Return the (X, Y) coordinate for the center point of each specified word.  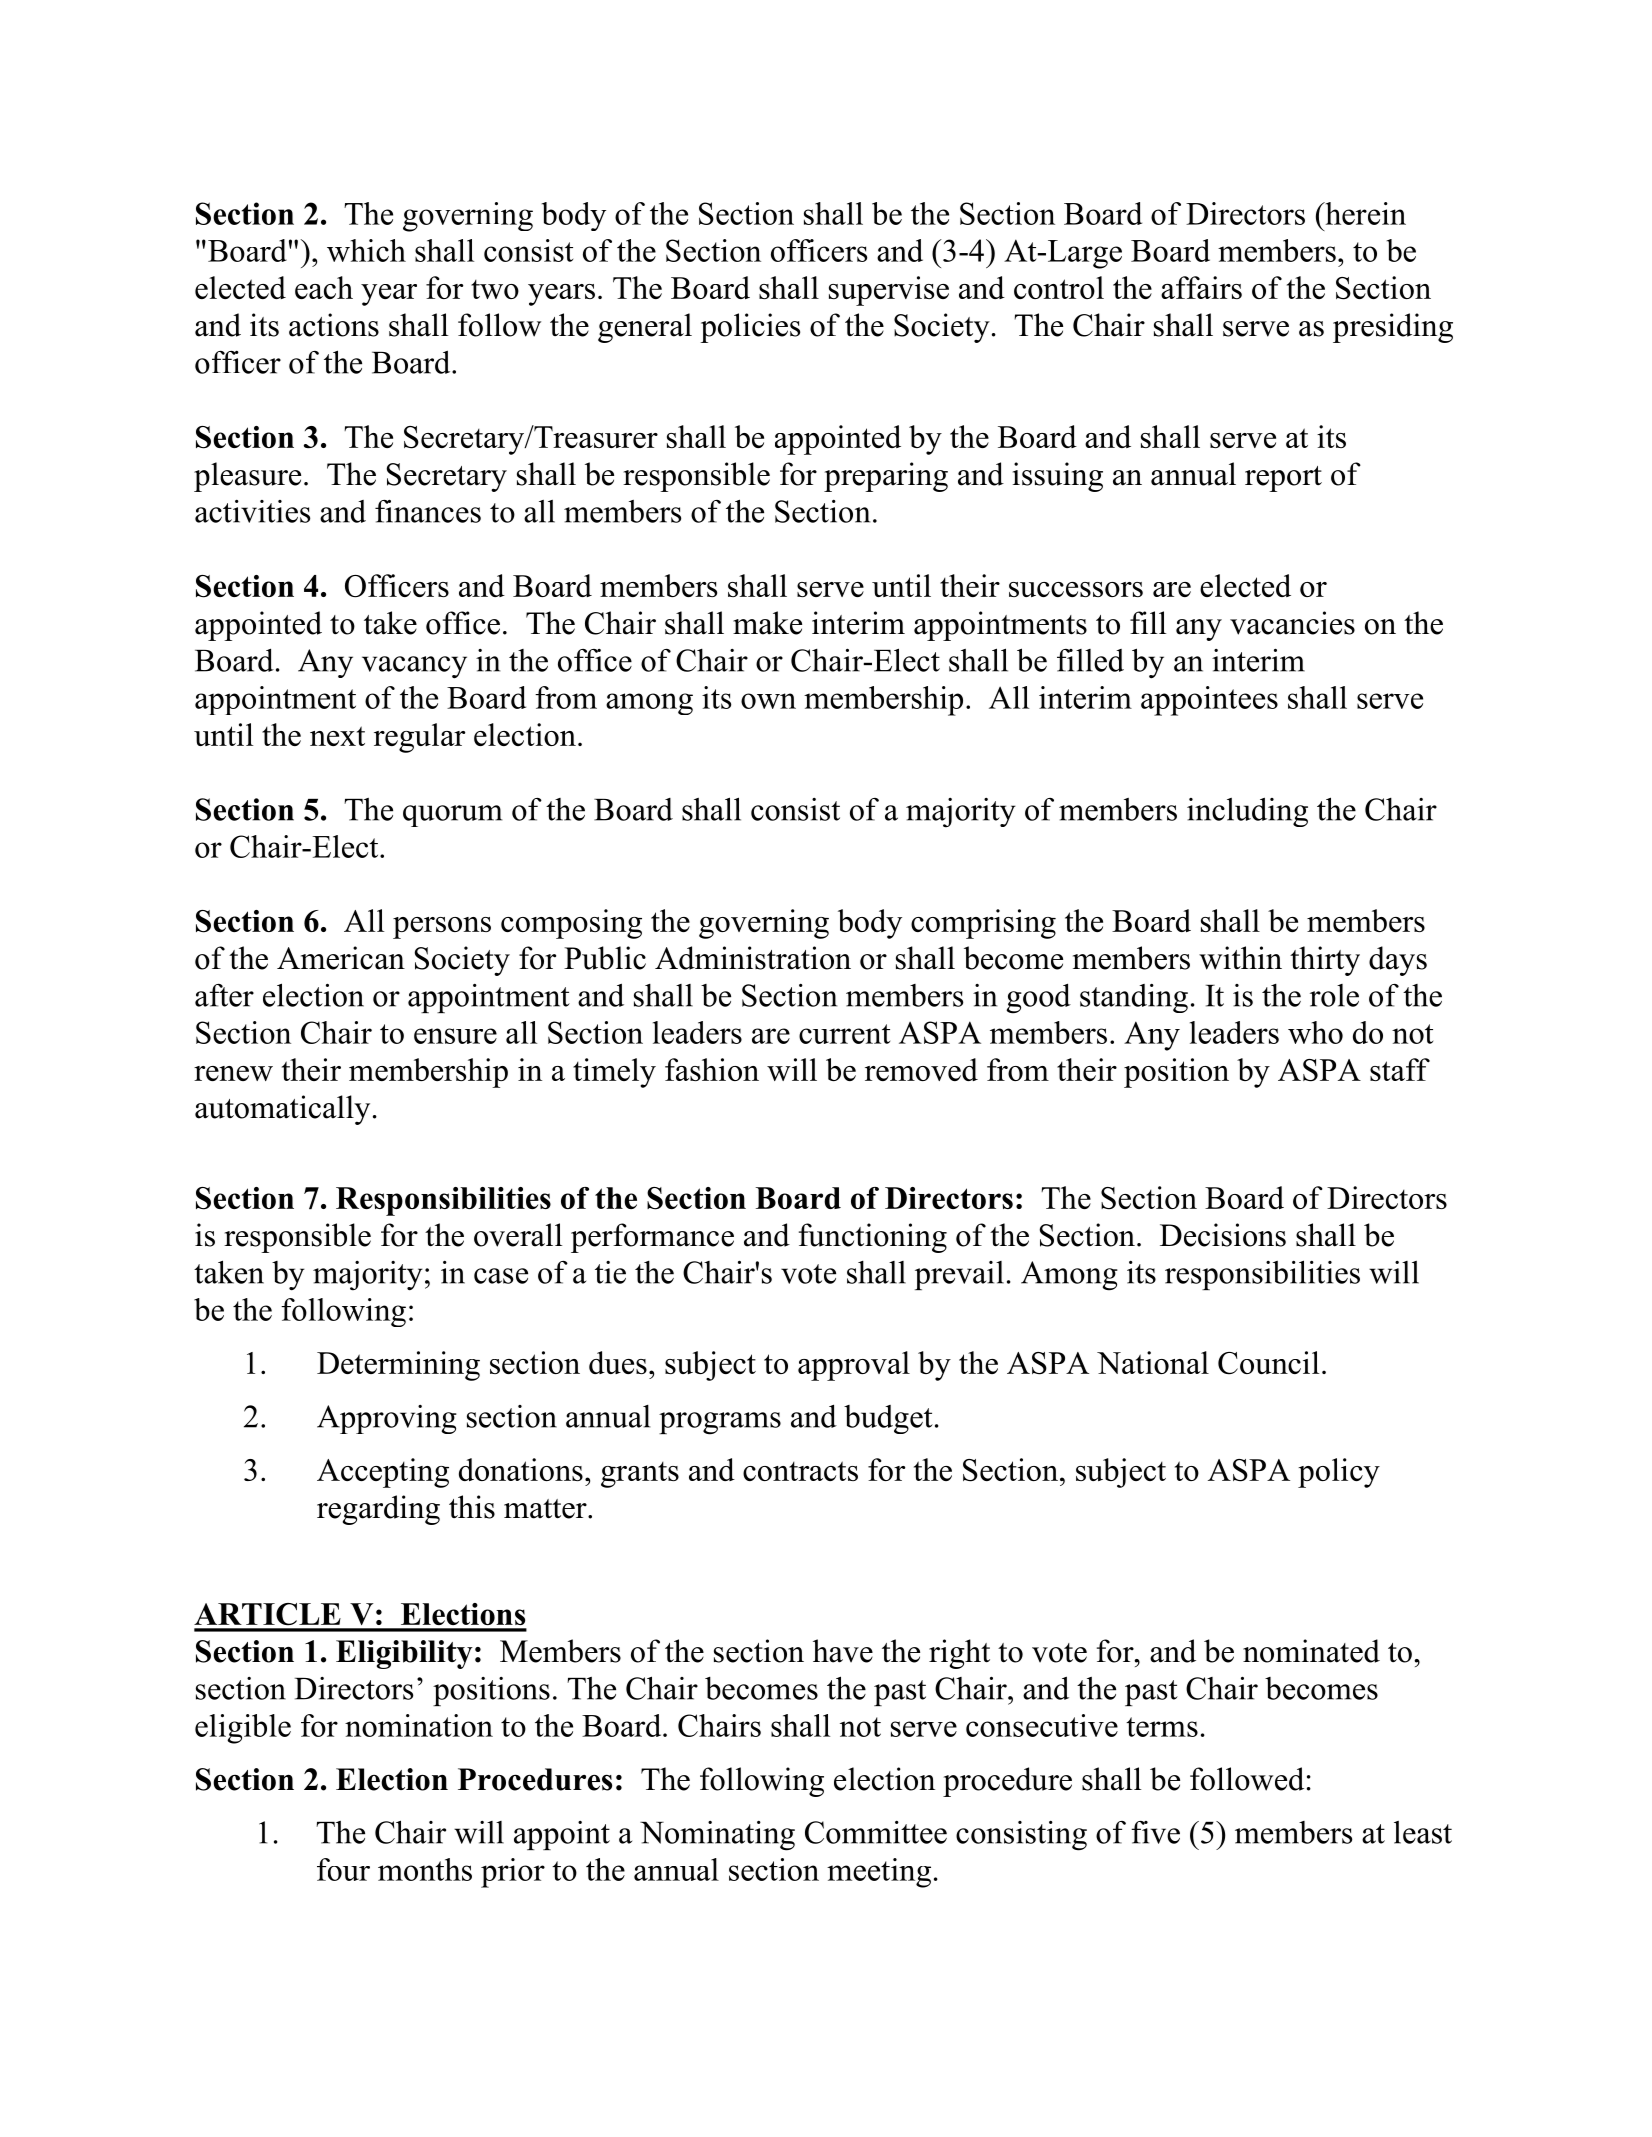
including (1247, 812)
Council (1268, 1363)
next (337, 736)
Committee (876, 1832)
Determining (398, 1366)
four (343, 1869)
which (366, 250)
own (768, 701)
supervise (889, 291)
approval (854, 1366)
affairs (1201, 287)
